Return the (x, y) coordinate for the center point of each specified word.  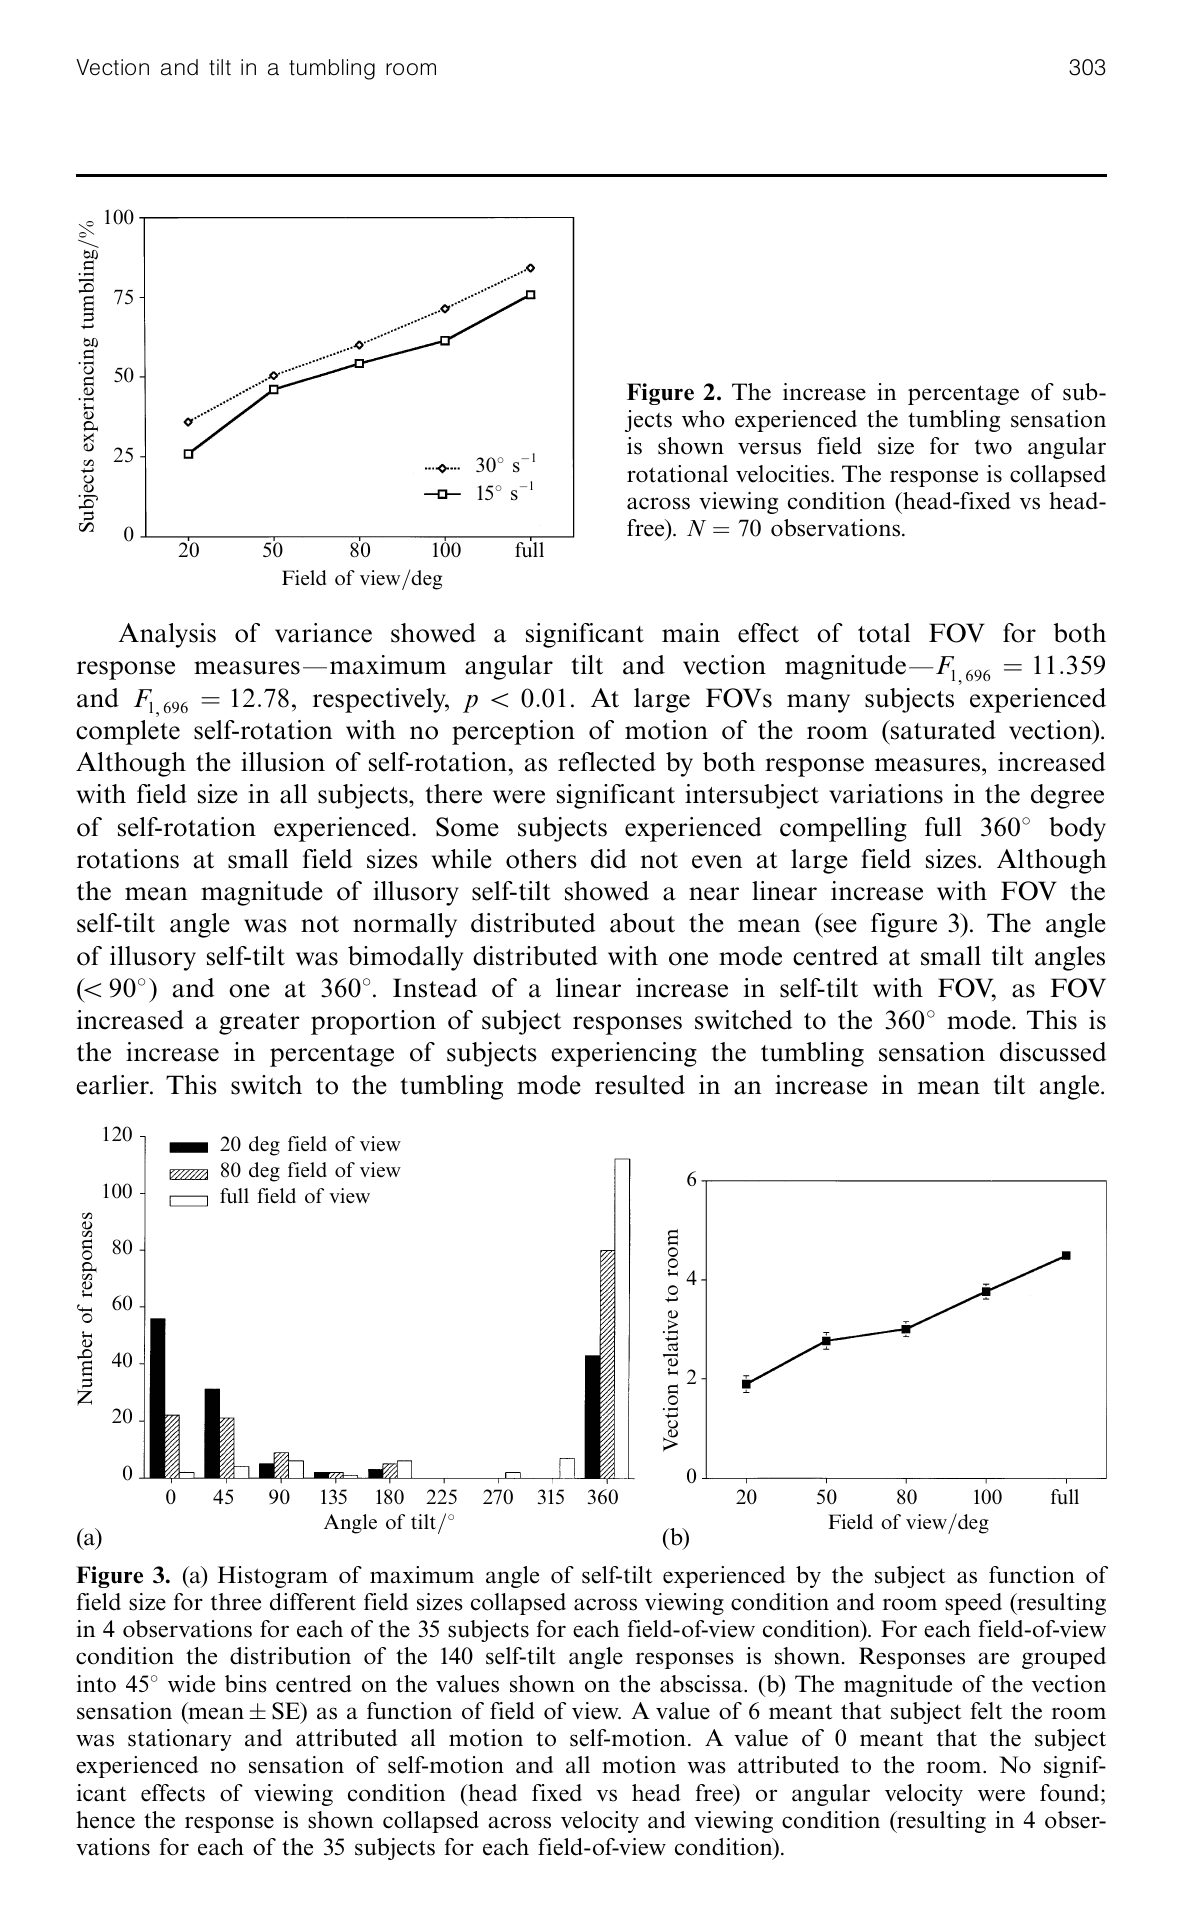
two (993, 447)
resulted (640, 1085)
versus (769, 448)
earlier (114, 1085)
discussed (1053, 1052)
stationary (180, 1740)
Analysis (167, 635)
